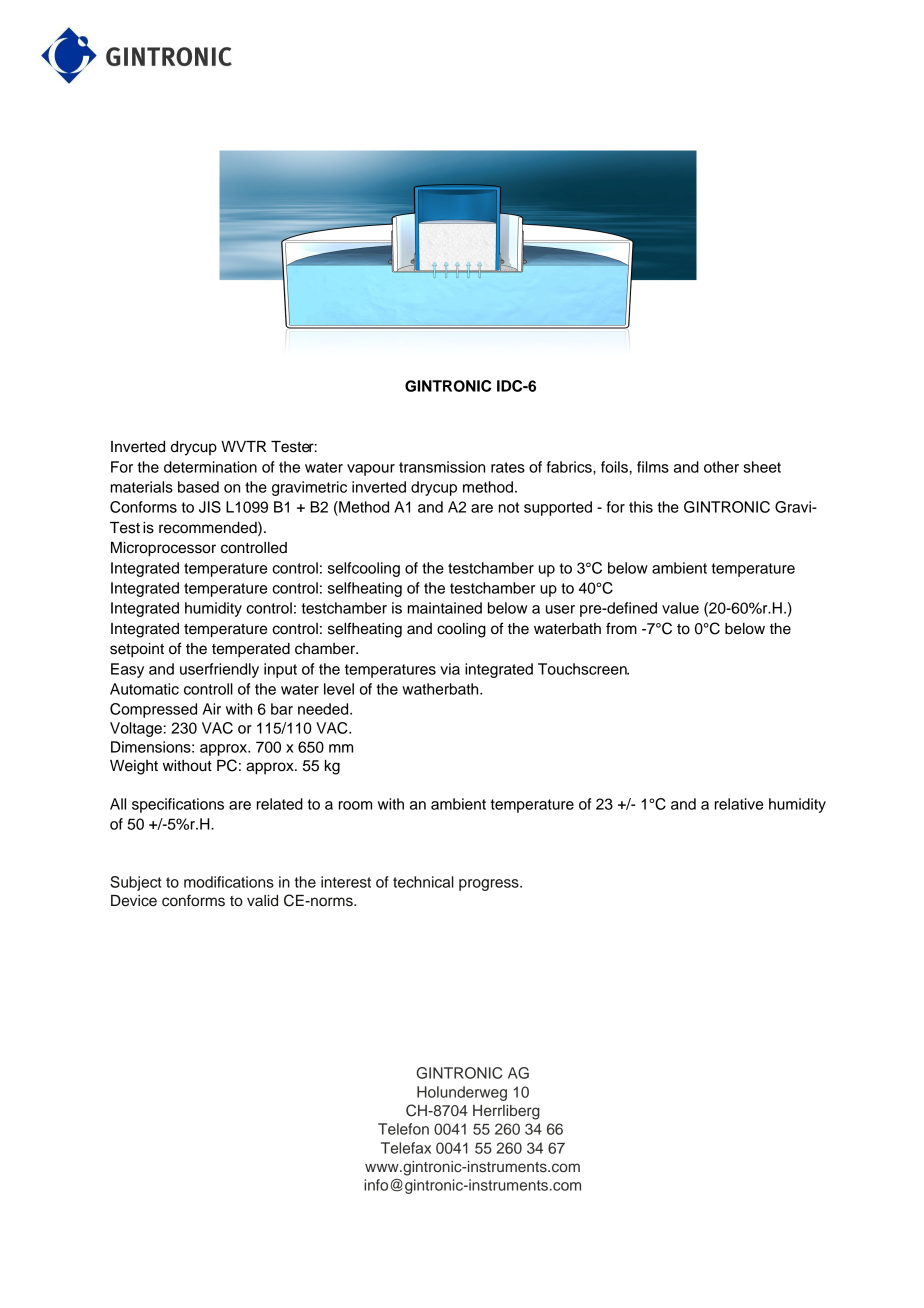 The image size is (924, 1308). Describe the element at coordinates (198, 487) in the screenshot. I see `based` at that location.
